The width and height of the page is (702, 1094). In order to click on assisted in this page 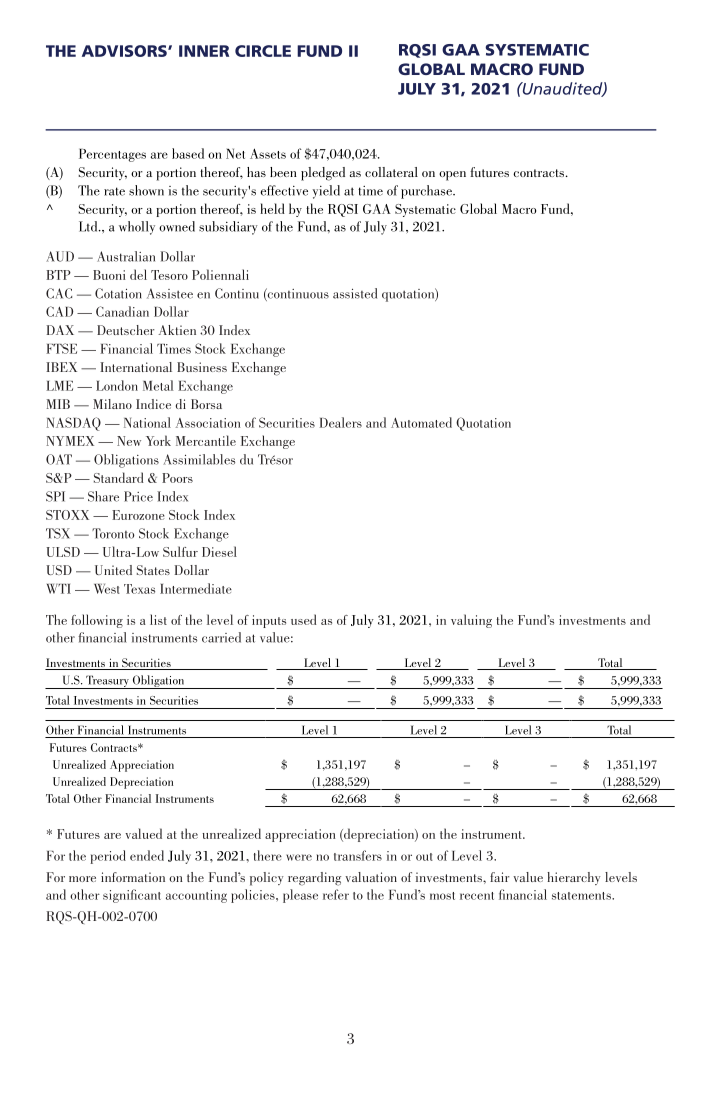, I will do `click(355, 293)`.
